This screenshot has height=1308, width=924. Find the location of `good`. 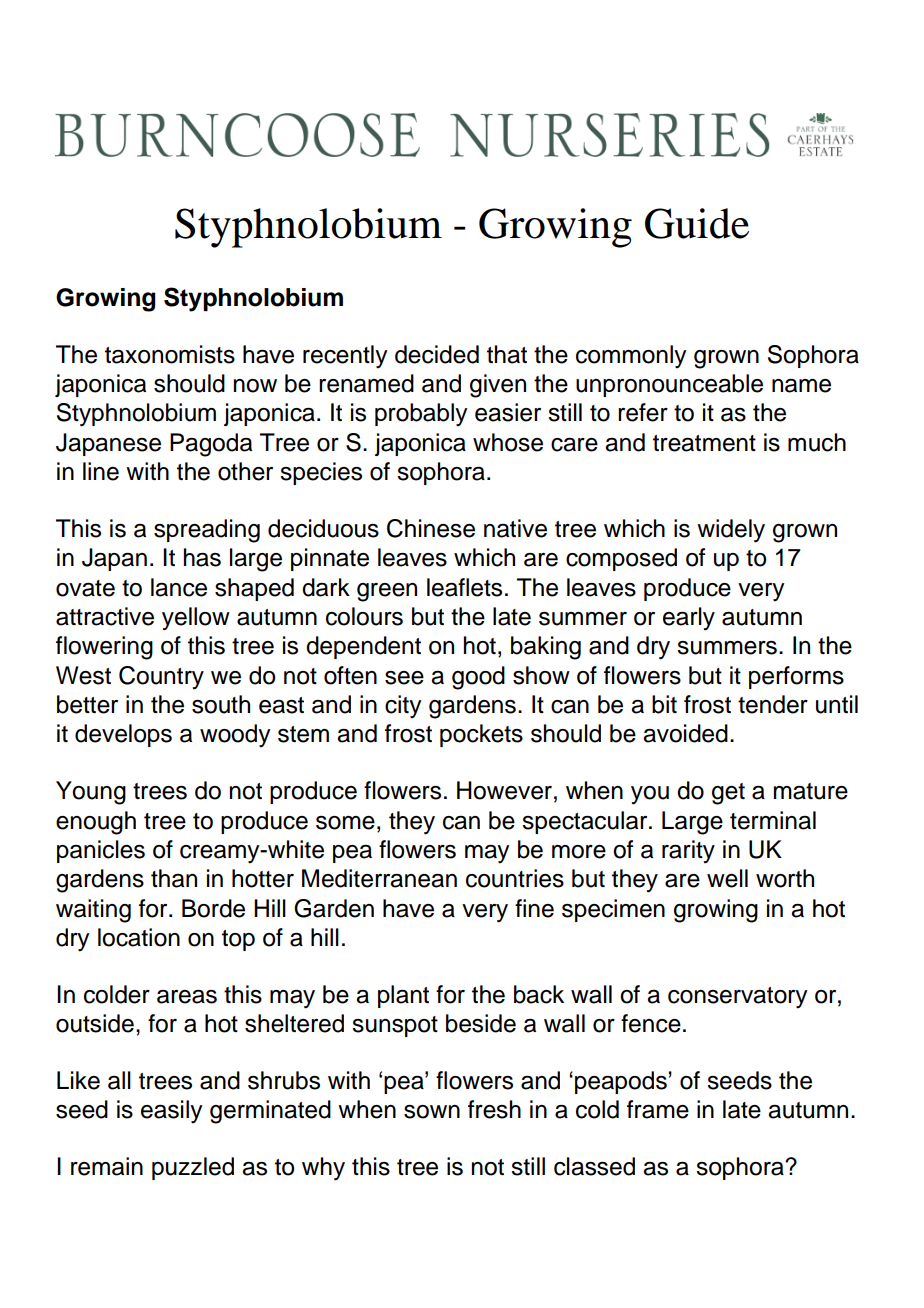

good is located at coordinates (478, 678).
